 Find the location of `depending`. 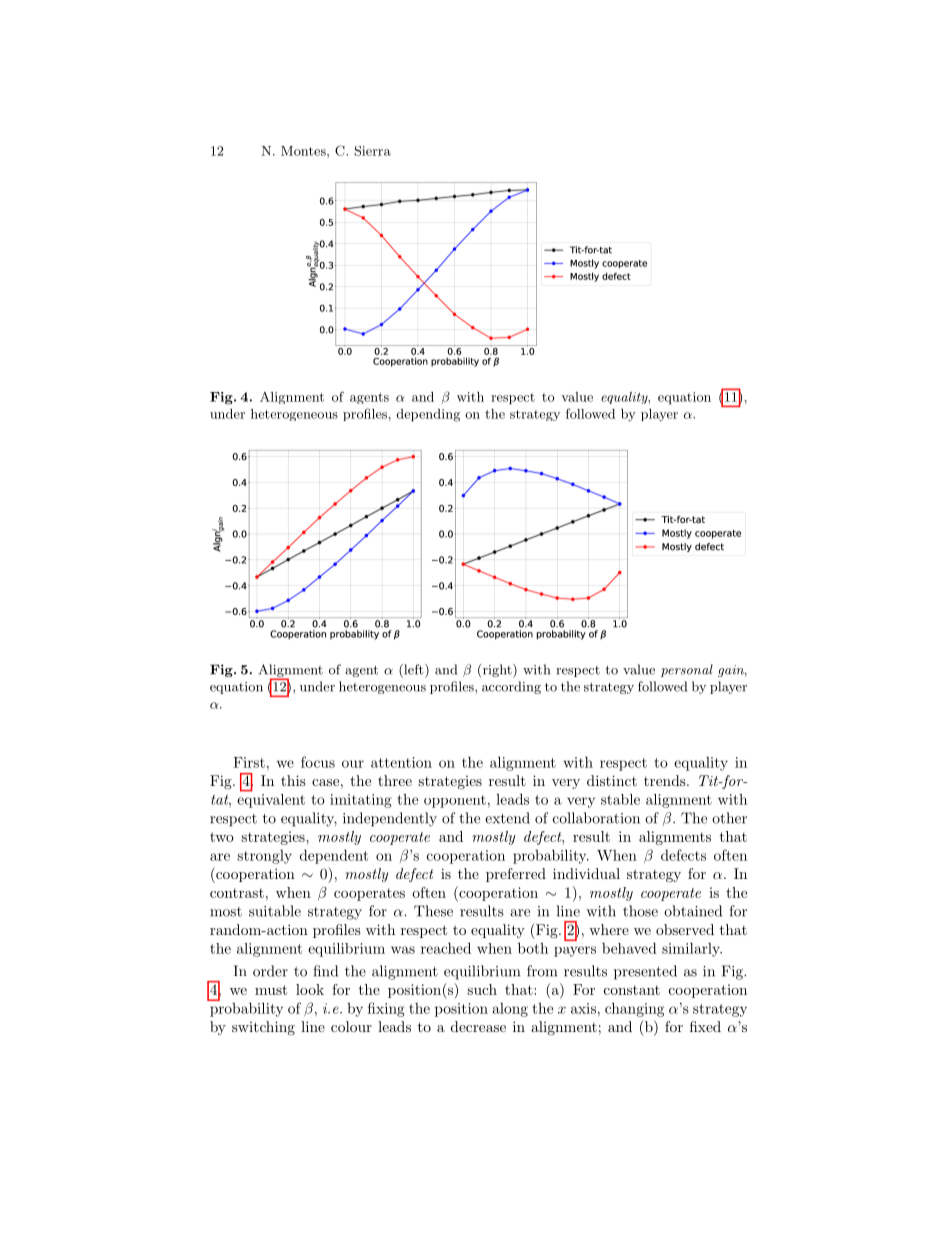

depending is located at coordinates (428, 415).
